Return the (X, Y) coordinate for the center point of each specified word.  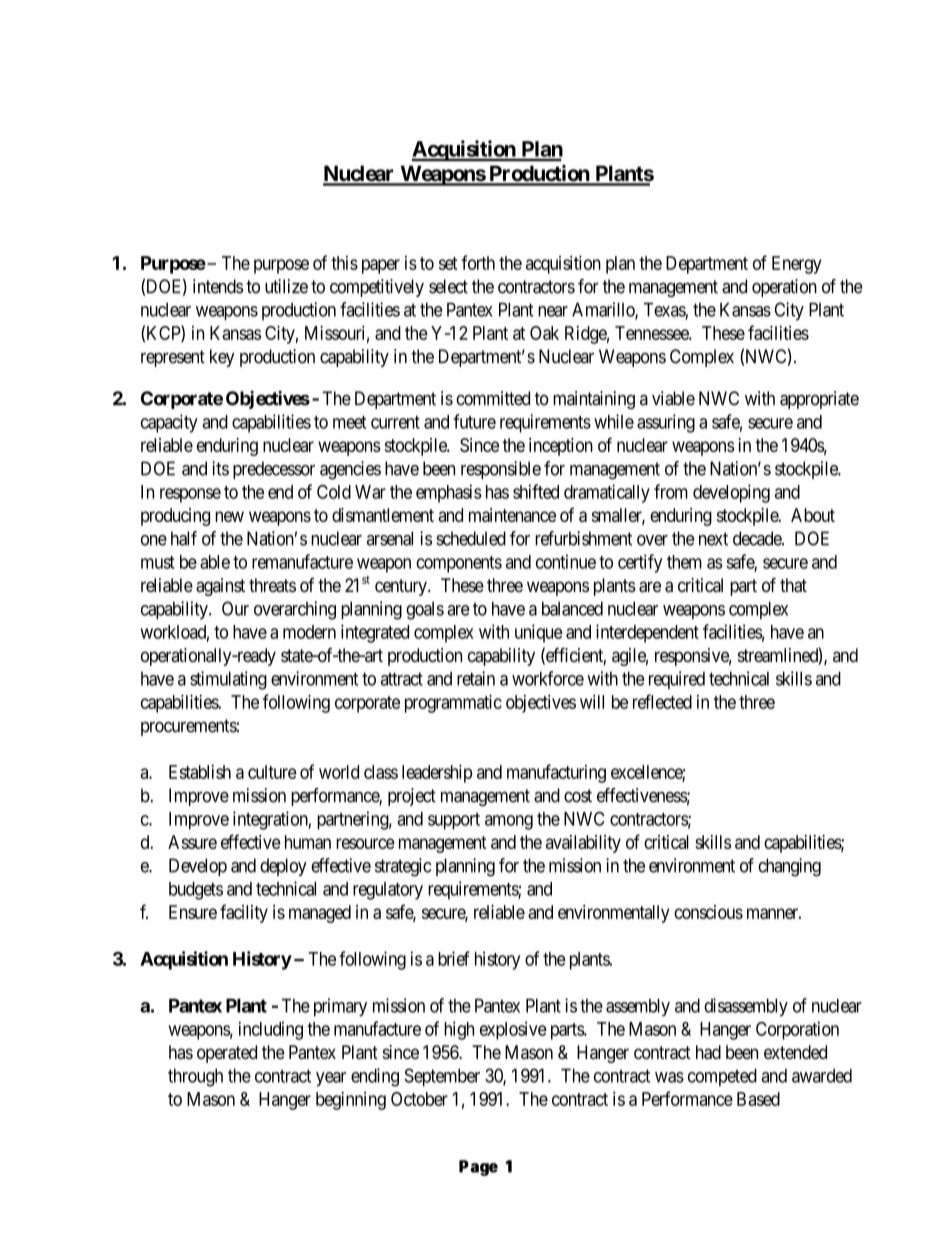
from (671, 491)
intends (218, 286)
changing (789, 867)
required (677, 680)
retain (476, 678)
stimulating (228, 680)
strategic (403, 867)
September (442, 1077)
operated (227, 1054)
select (448, 286)
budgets (196, 891)
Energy (797, 265)
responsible (501, 470)
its (220, 468)
